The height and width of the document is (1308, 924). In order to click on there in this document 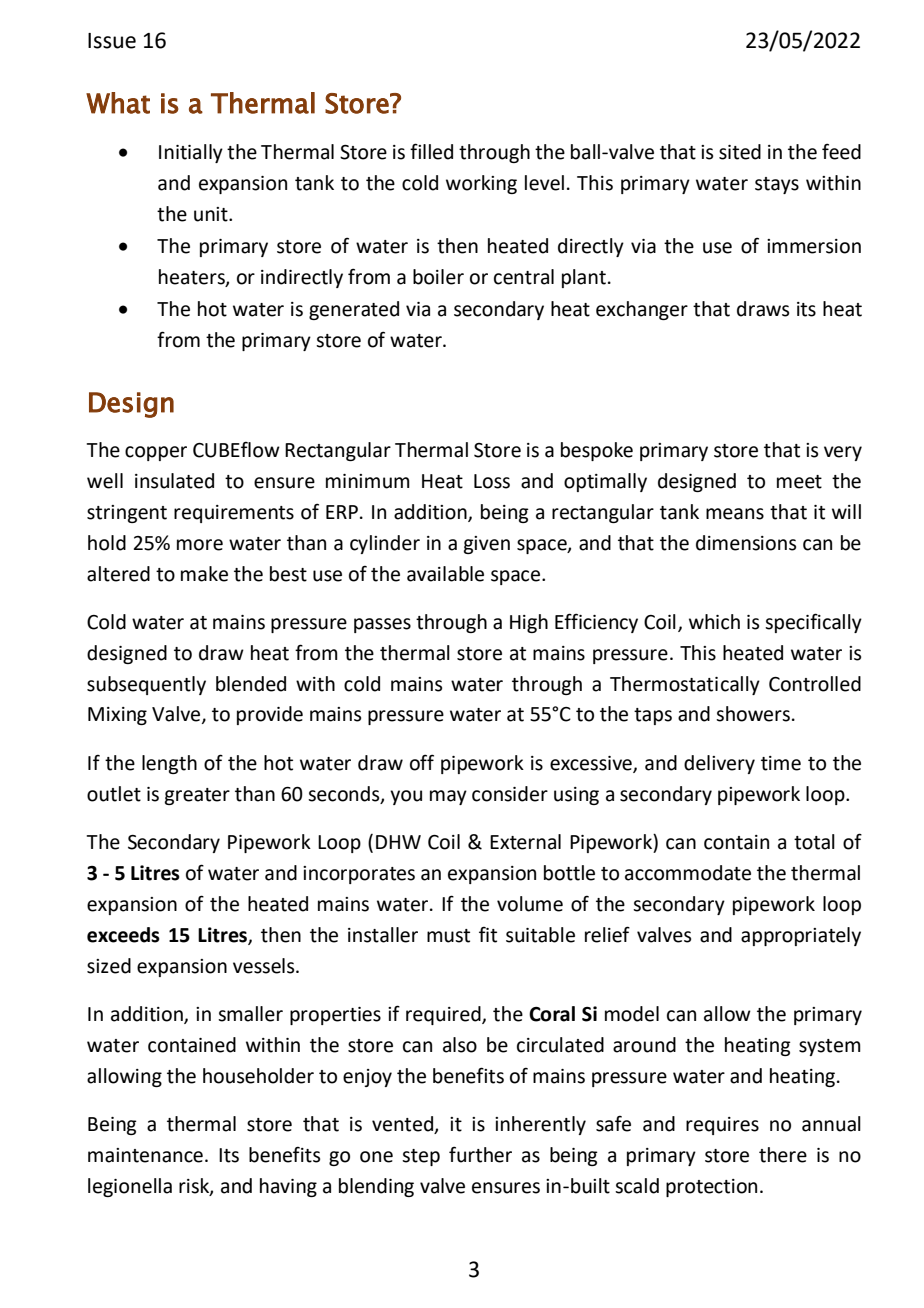, I will do `click(783, 1155)`.
